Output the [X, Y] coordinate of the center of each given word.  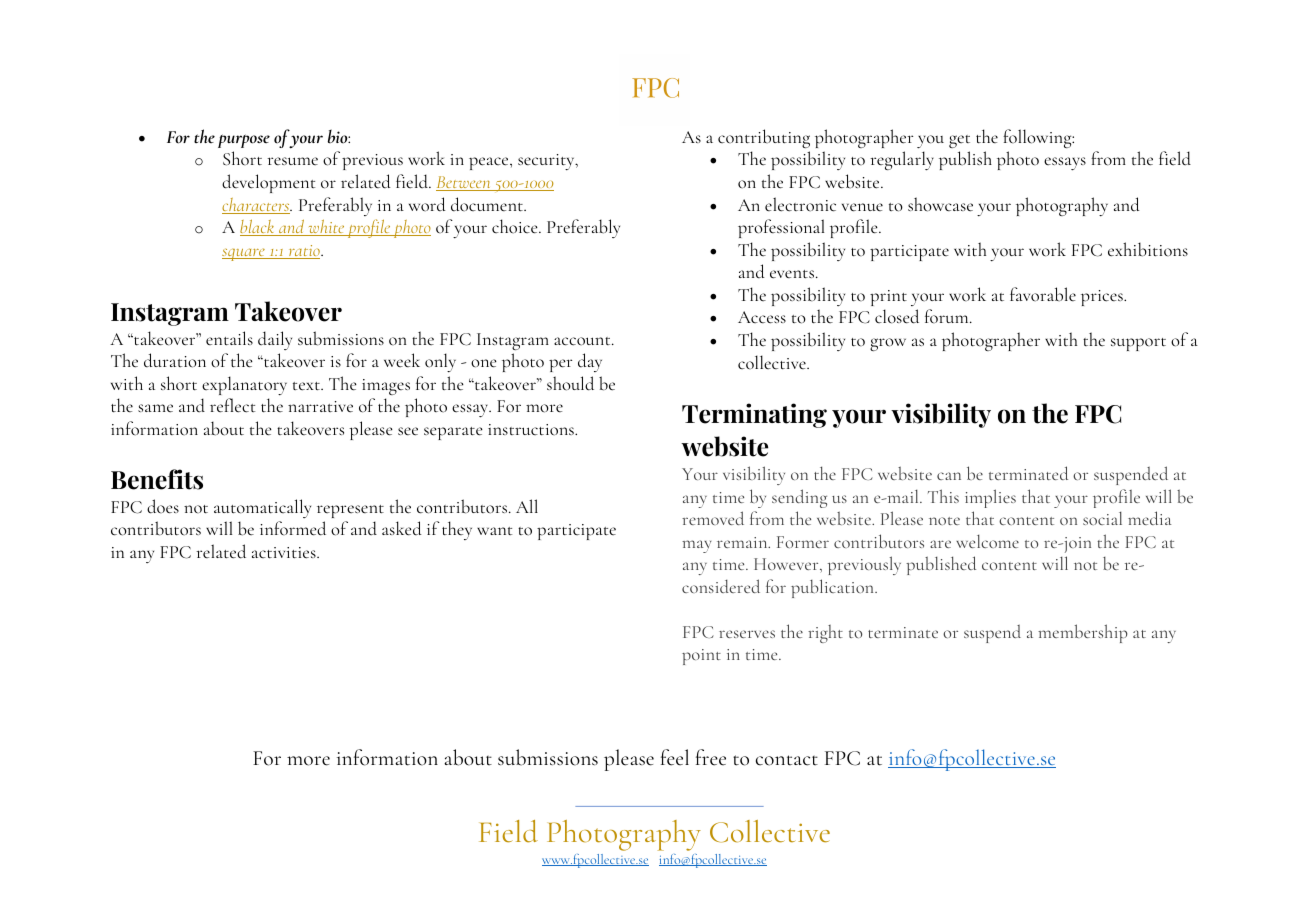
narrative [320, 407]
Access [762, 317]
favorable [1043, 294]
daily [275, 340]
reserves [747, 634]
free [711, 757]
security [547, 162]
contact [787, 760]
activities [285, 553]
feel [675, 757]
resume [292, 161]
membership [1083, 633]
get [959, 141]
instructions [532, 430]
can [949, 476]
